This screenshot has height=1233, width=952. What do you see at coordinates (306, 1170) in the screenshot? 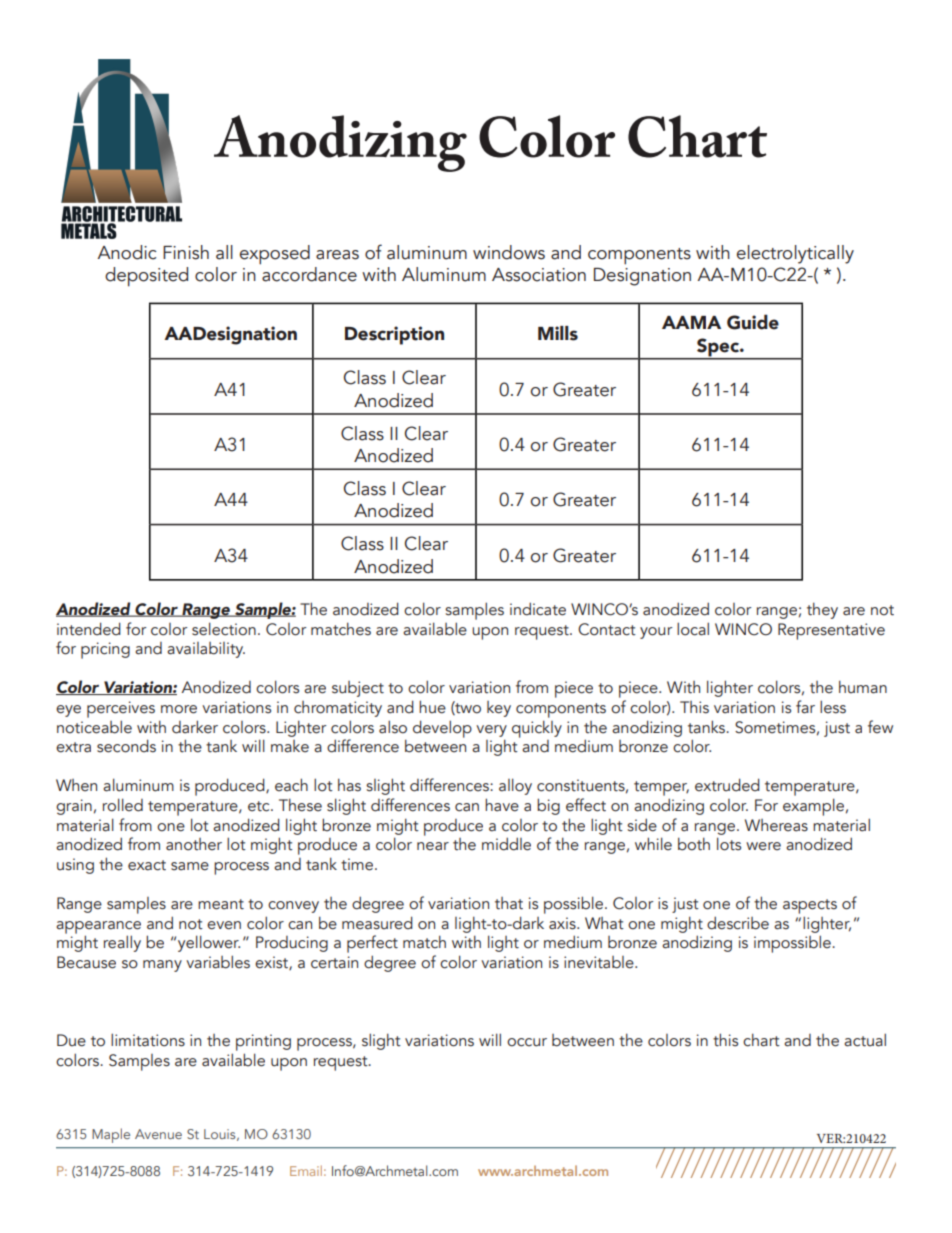
I see `Email` at bounding box center [306, 1170].
